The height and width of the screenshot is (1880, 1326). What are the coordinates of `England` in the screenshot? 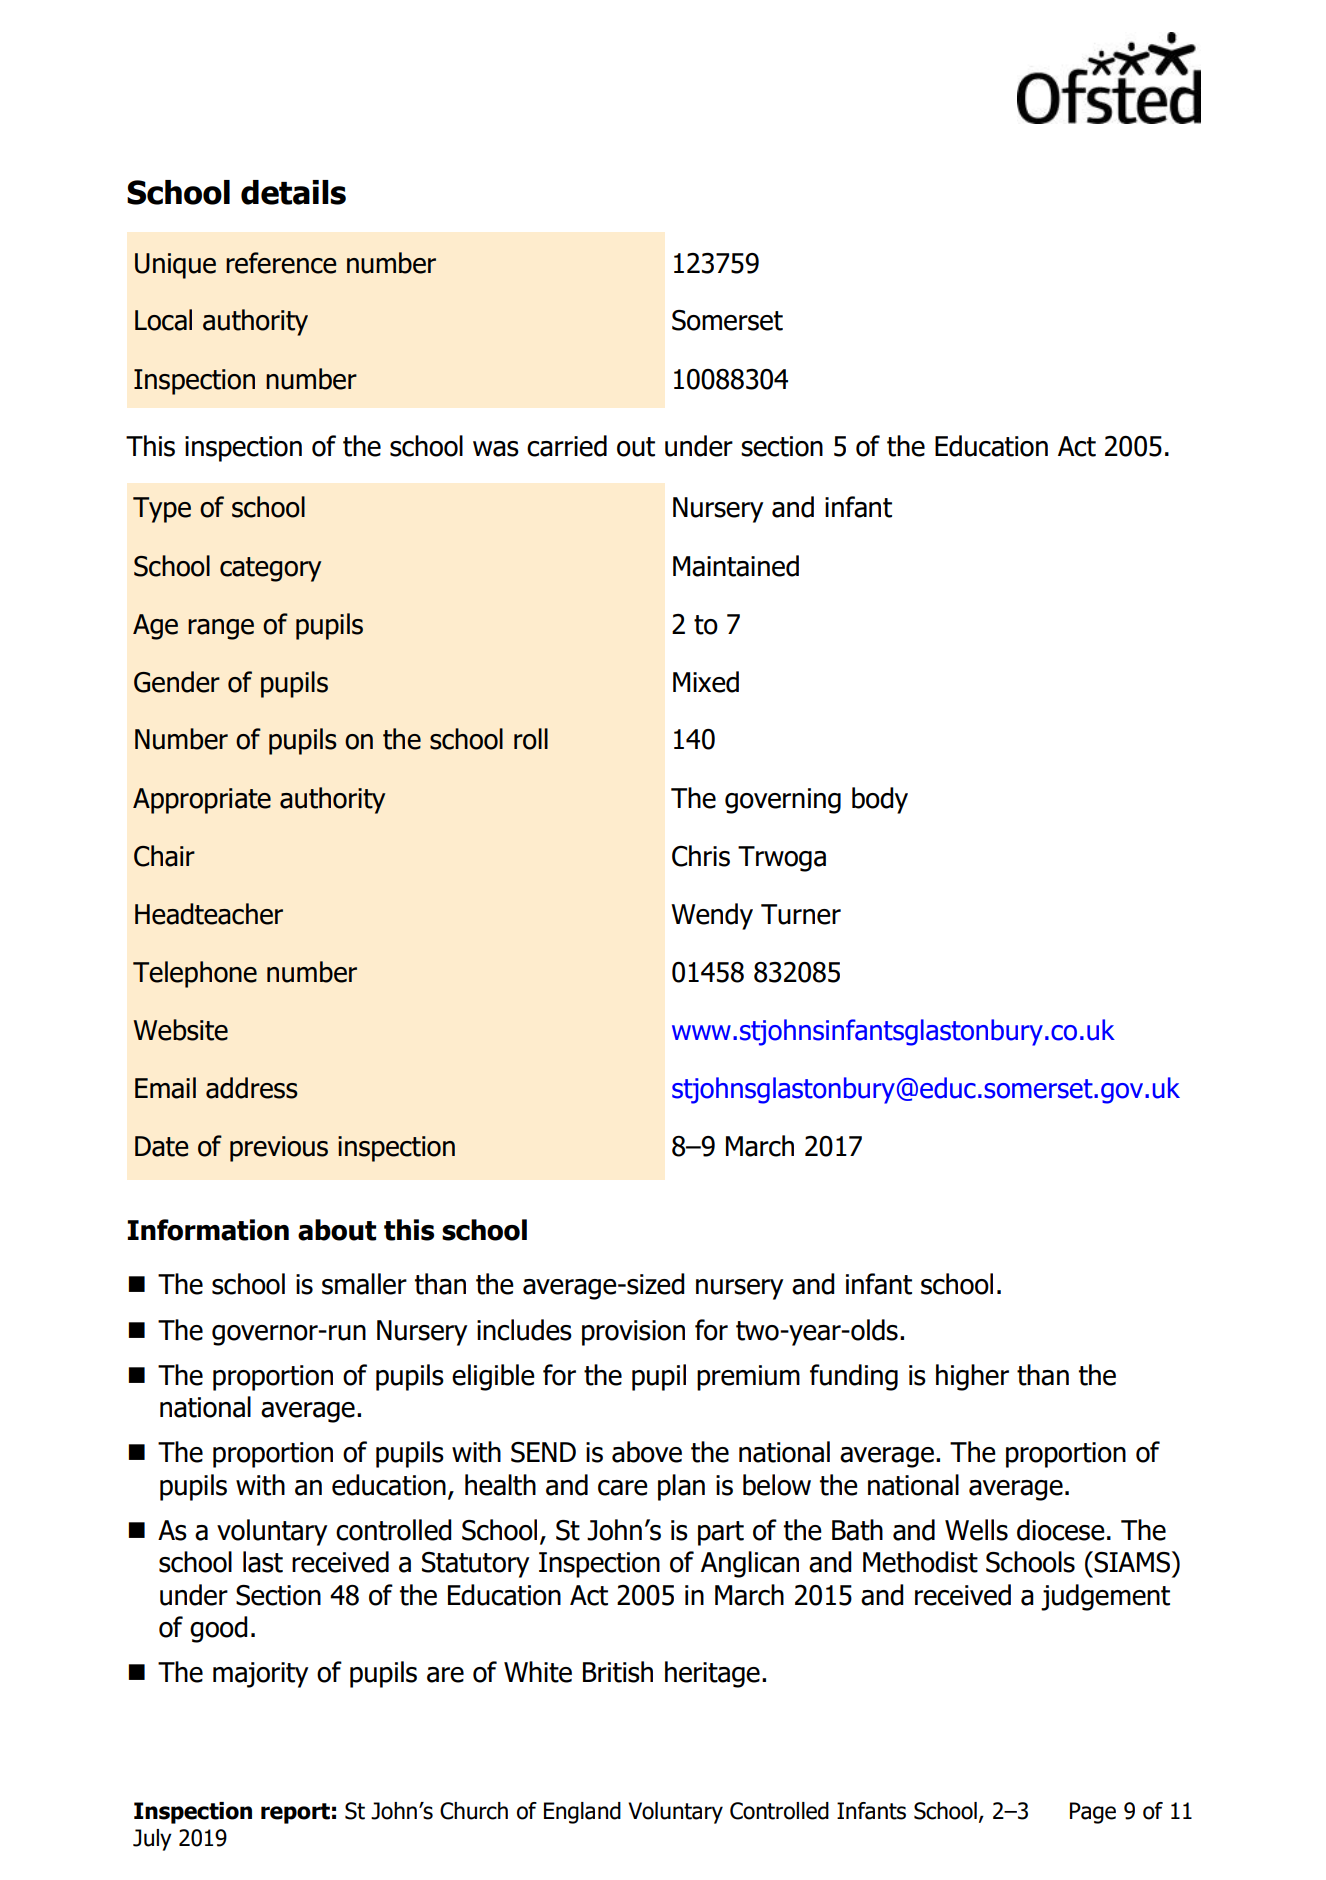 It's located at (582, 1813).
